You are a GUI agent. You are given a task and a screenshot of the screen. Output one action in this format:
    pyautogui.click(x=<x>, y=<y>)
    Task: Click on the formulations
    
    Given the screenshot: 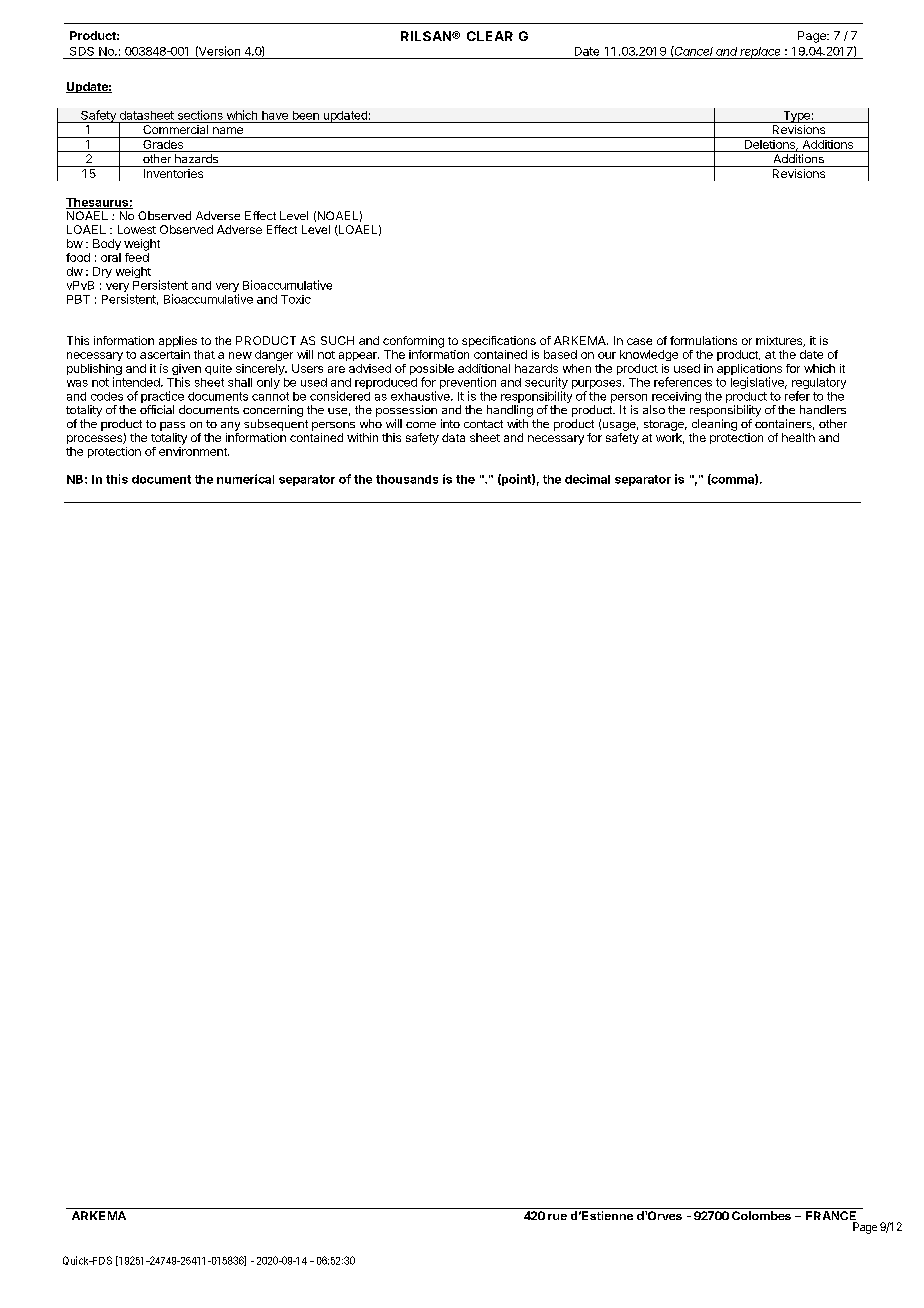 What is the action you would take?
    pyautogui.click(x=703, y=340)
